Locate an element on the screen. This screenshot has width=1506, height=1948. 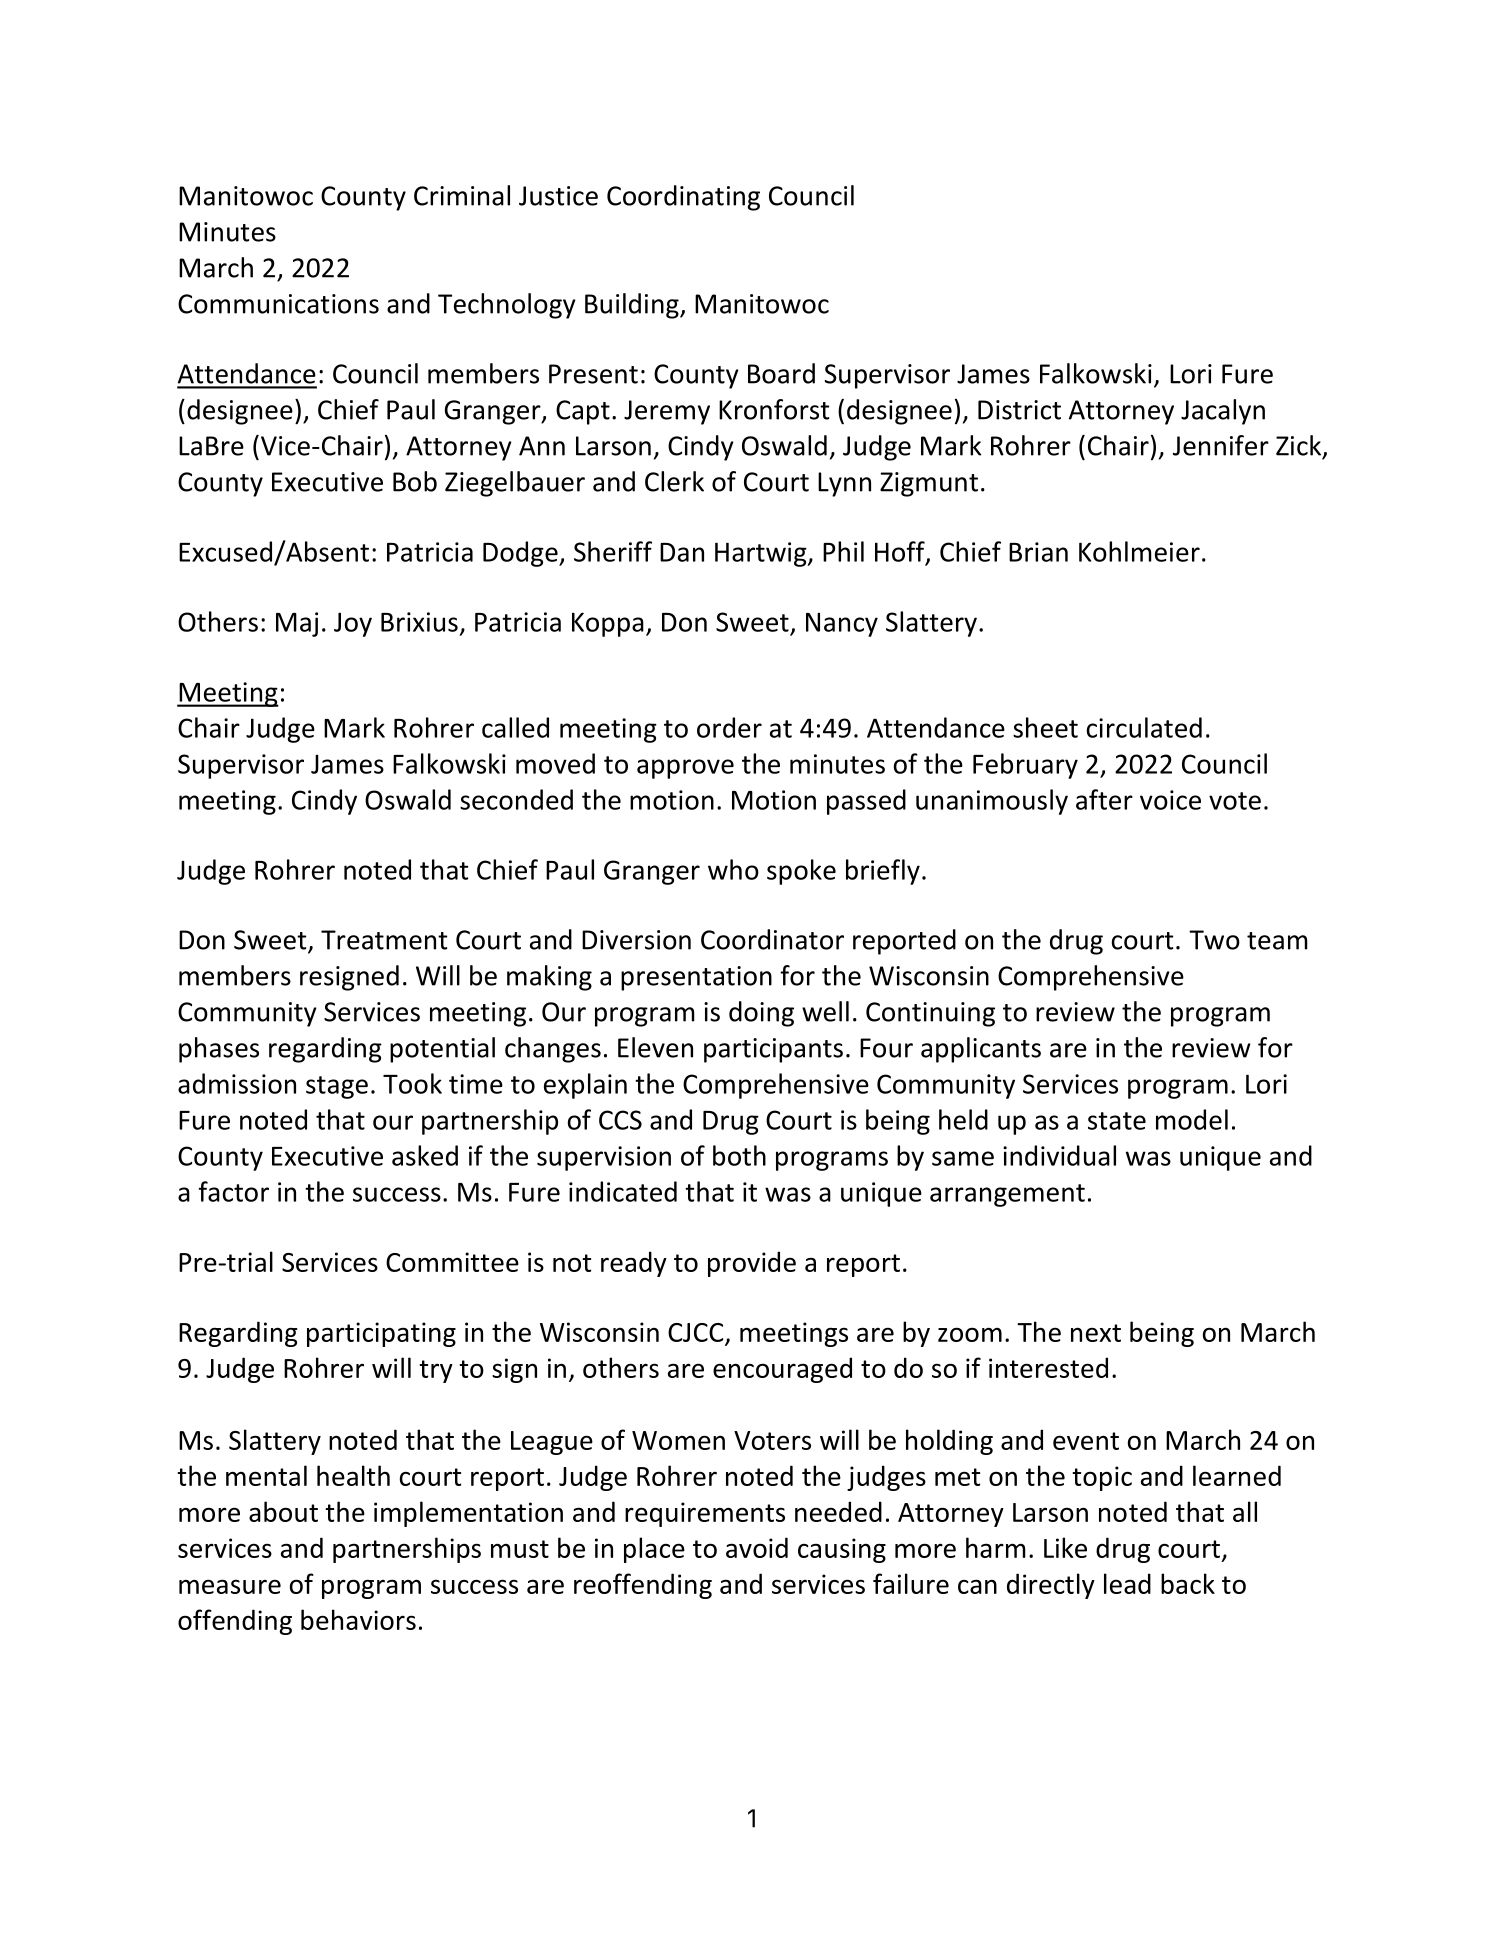
Joy is located at coordinates (353, 624).
